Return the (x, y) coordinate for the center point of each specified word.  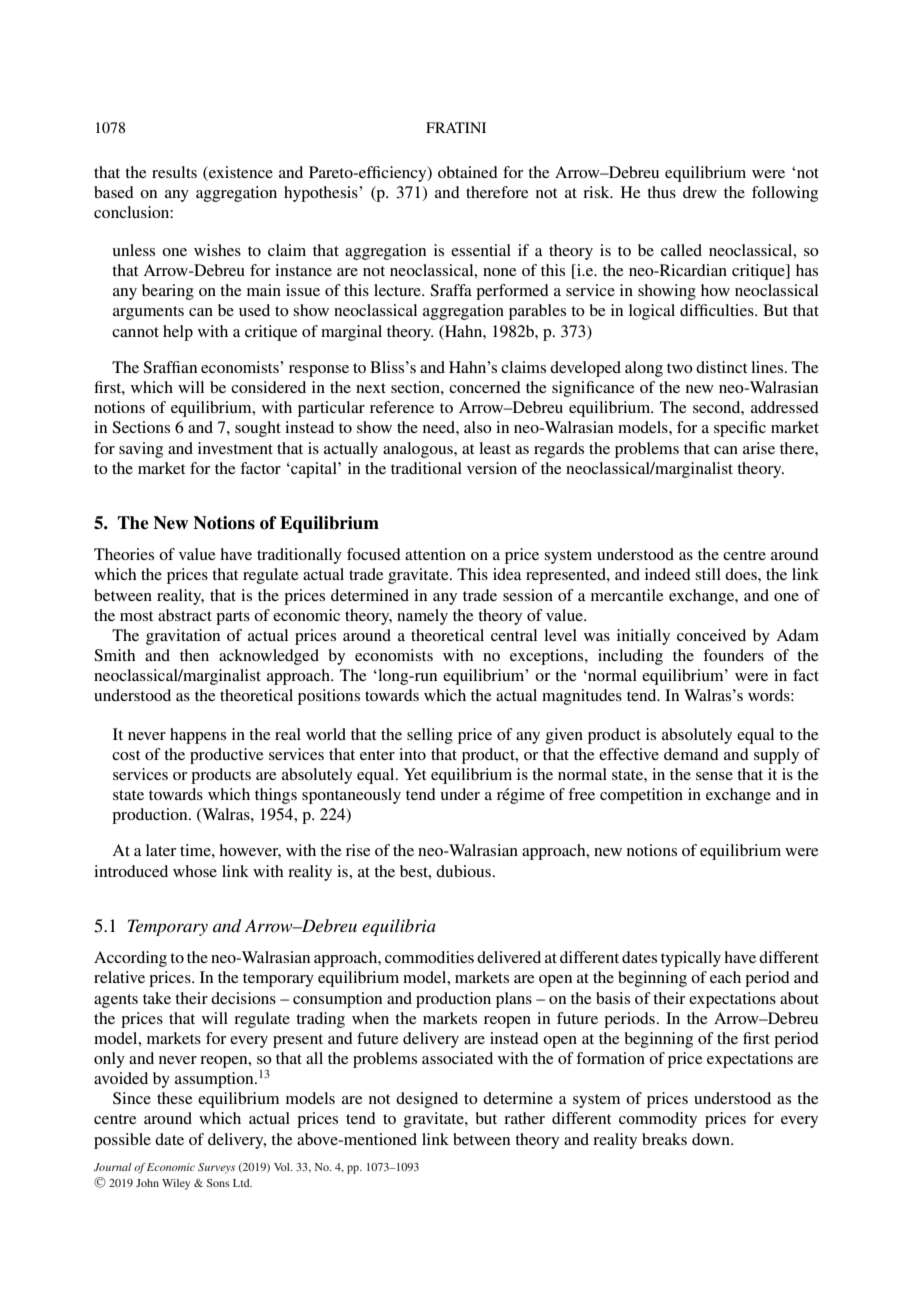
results (174, 172)
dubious (463, 871)
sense (714, 776)
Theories (124, 554)
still (708, 574)
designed (427, 1100)
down (712, 1139)
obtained (468, 172)
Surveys (216, 1168)
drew (700, 192)
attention (435, 554)
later (161, 850)
